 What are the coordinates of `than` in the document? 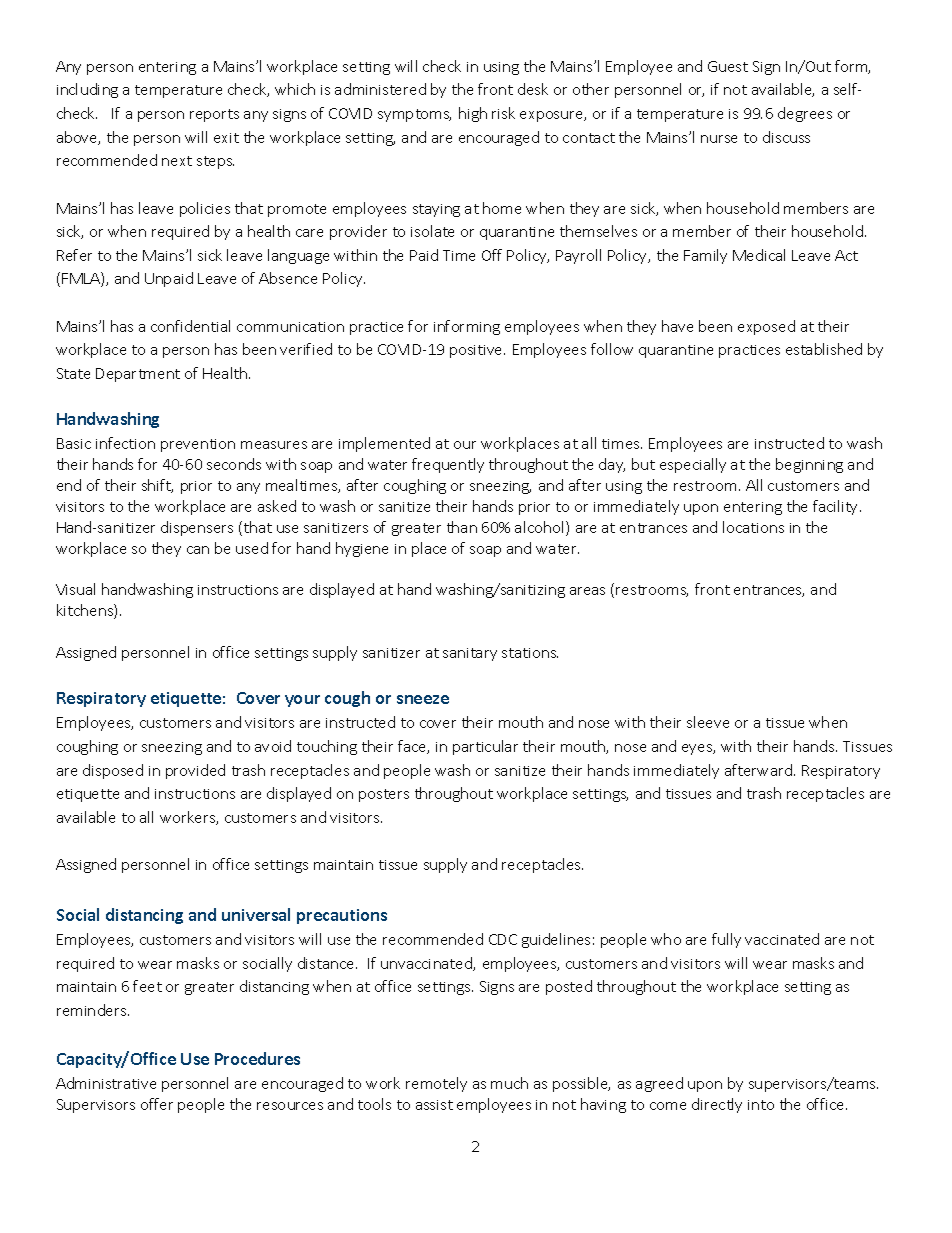 It's located at (462, 527).
